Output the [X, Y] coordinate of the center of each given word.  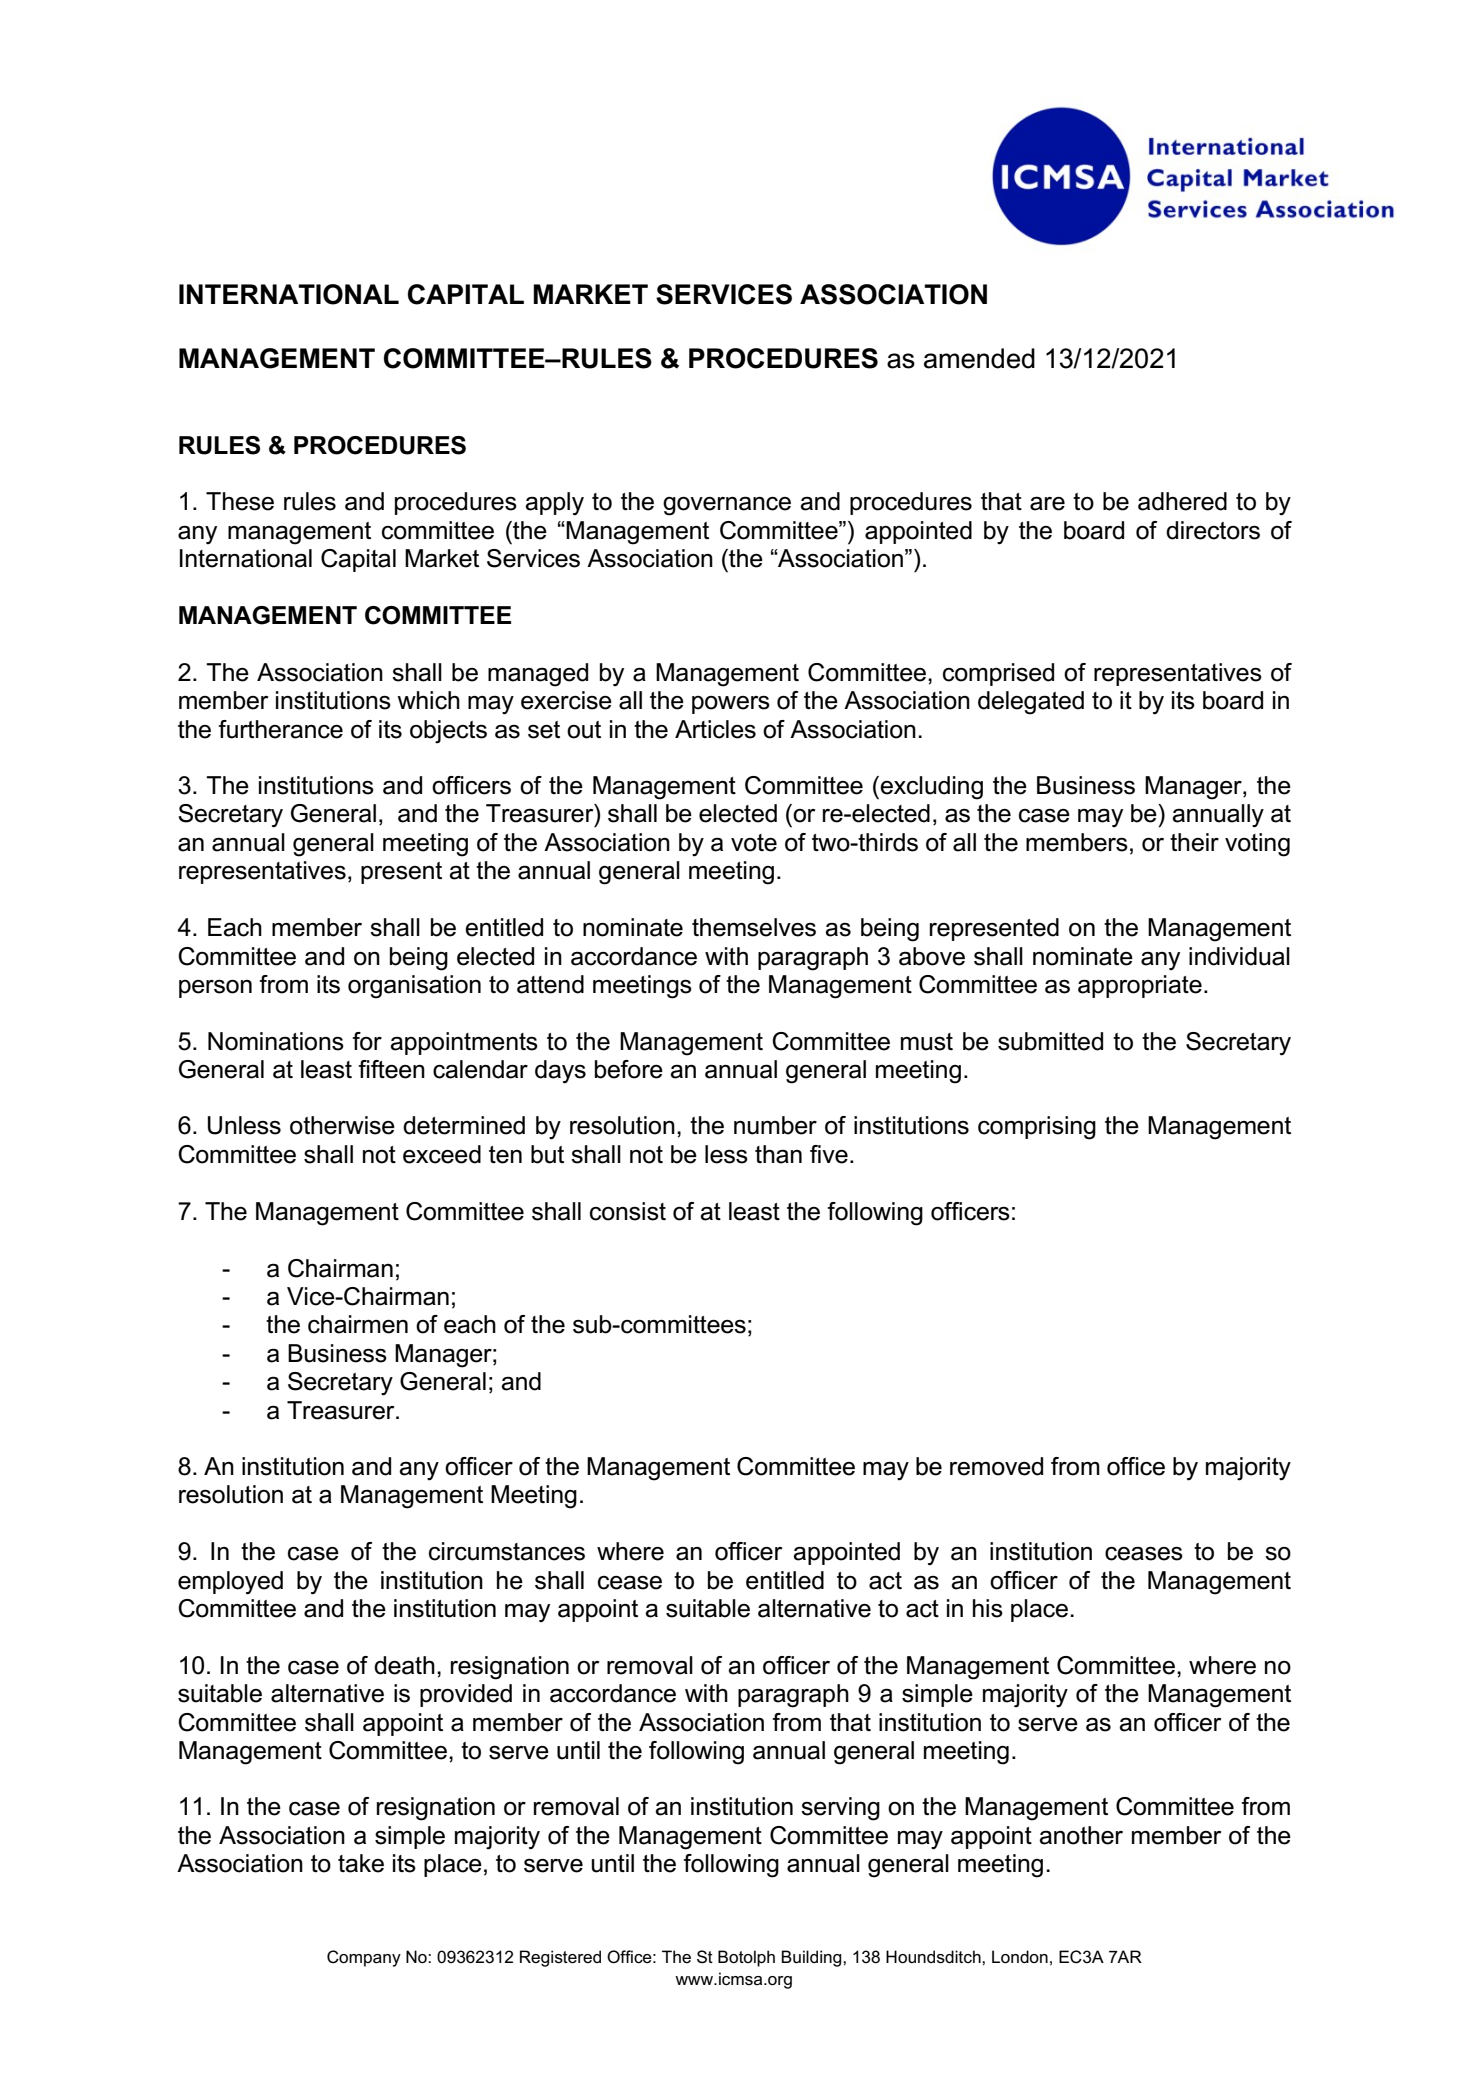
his [988, 1608]
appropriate [1140, 986]
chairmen [358, 1324]
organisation [414, 987]
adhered [1182, 501]
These [240, 501]
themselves [754, 927]
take [361, 1863]
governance [727, 506]
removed [996, 1466]
